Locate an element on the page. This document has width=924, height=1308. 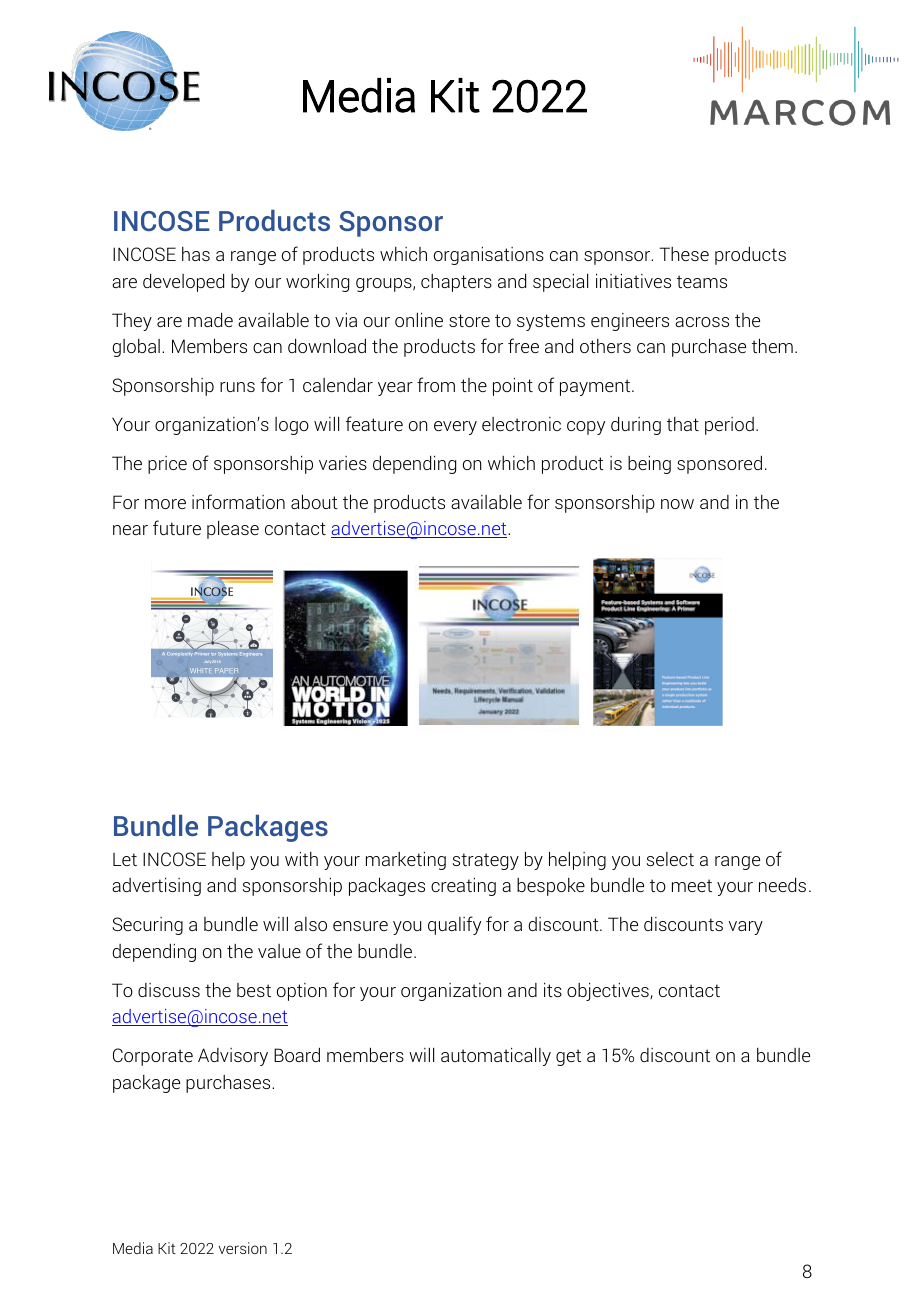
developed is located at coordinates (183, 283).
